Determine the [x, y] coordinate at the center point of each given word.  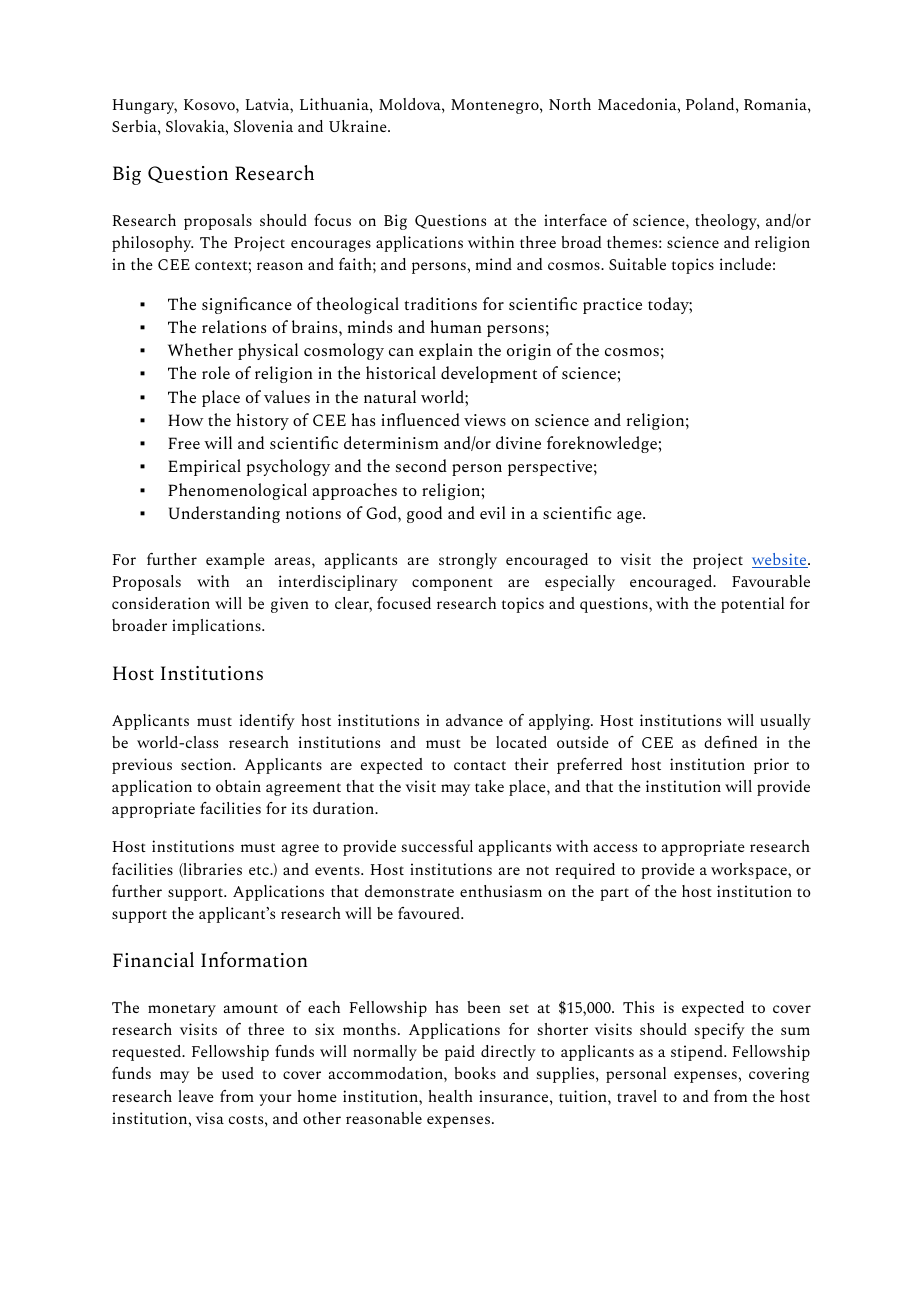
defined [730, 742]
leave [196, 1096]
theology [727, 222]
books [475, 1073]
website [780, 560]
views [485, 420]
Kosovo [210, 104]
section [207, 764]
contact [480, 765]
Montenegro [496, 106]
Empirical [204, 467]
